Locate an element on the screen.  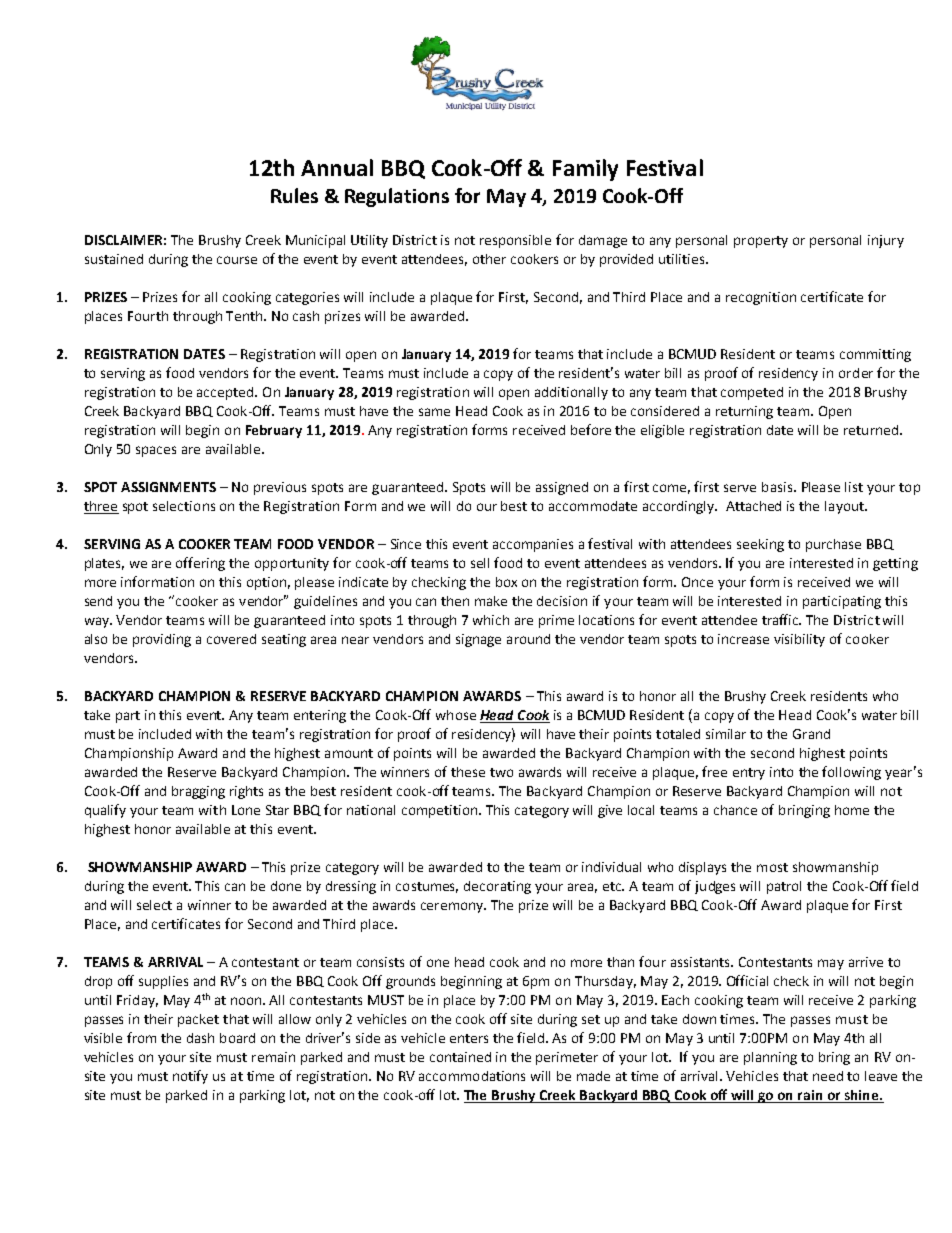
property is located at coordinates (761, 242).
